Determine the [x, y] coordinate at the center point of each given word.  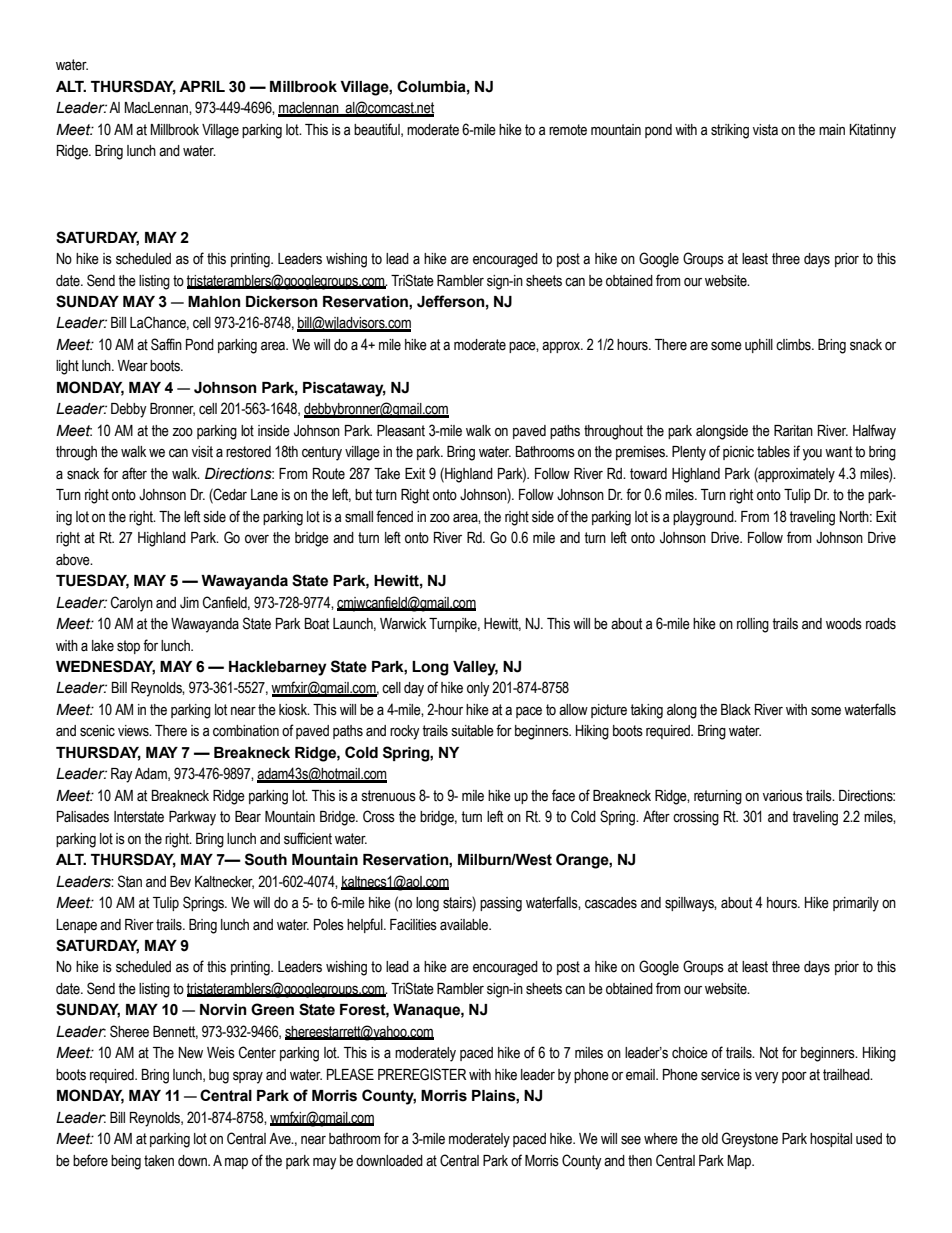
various [783, 796]
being [126, 1162]
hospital [831, 1140]
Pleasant [401, 431]
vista [765, 130]
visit [202, 452]
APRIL [202, 86]
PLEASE [350, 1074]
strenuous [389, 796]
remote [568, 130]
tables [773, 452]
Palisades [83, 817]
